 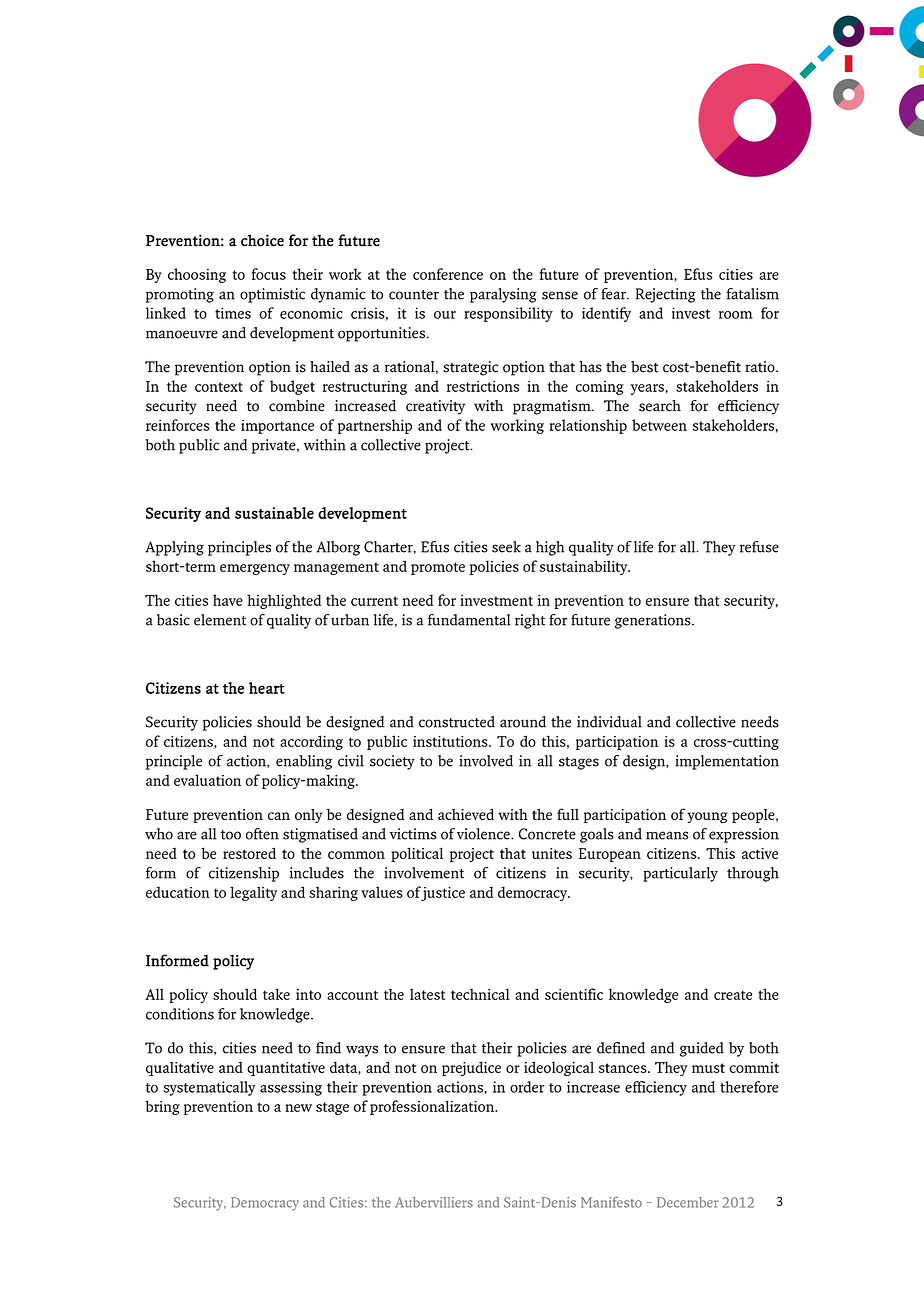 I want to click on our, so click(x=445, y=315).
